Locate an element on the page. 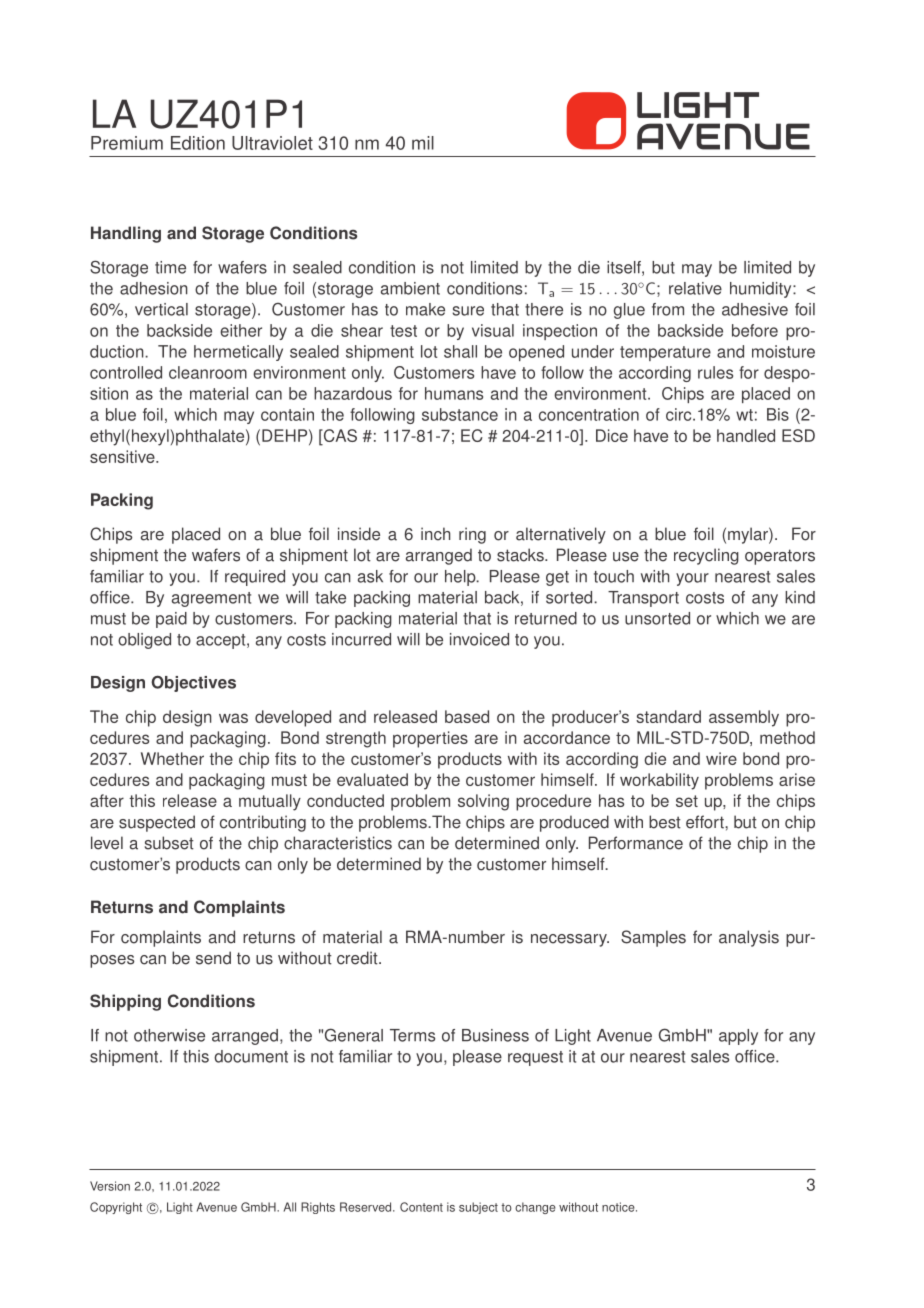 This image has height=1308, width=924. Version is located at coordinates (110, 1186).
